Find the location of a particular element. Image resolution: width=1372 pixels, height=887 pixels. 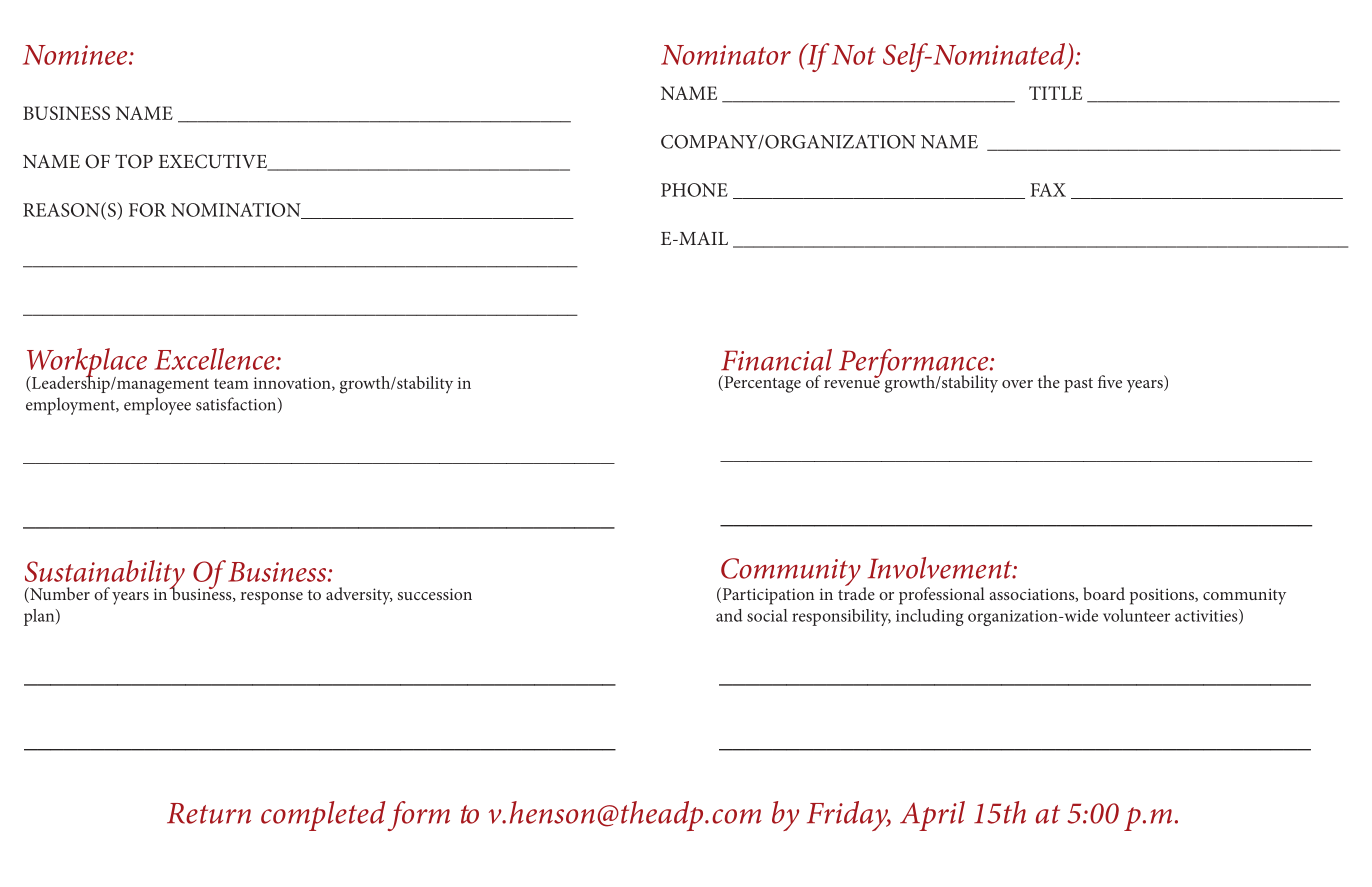

past is located at coordinates (1078, 385).
